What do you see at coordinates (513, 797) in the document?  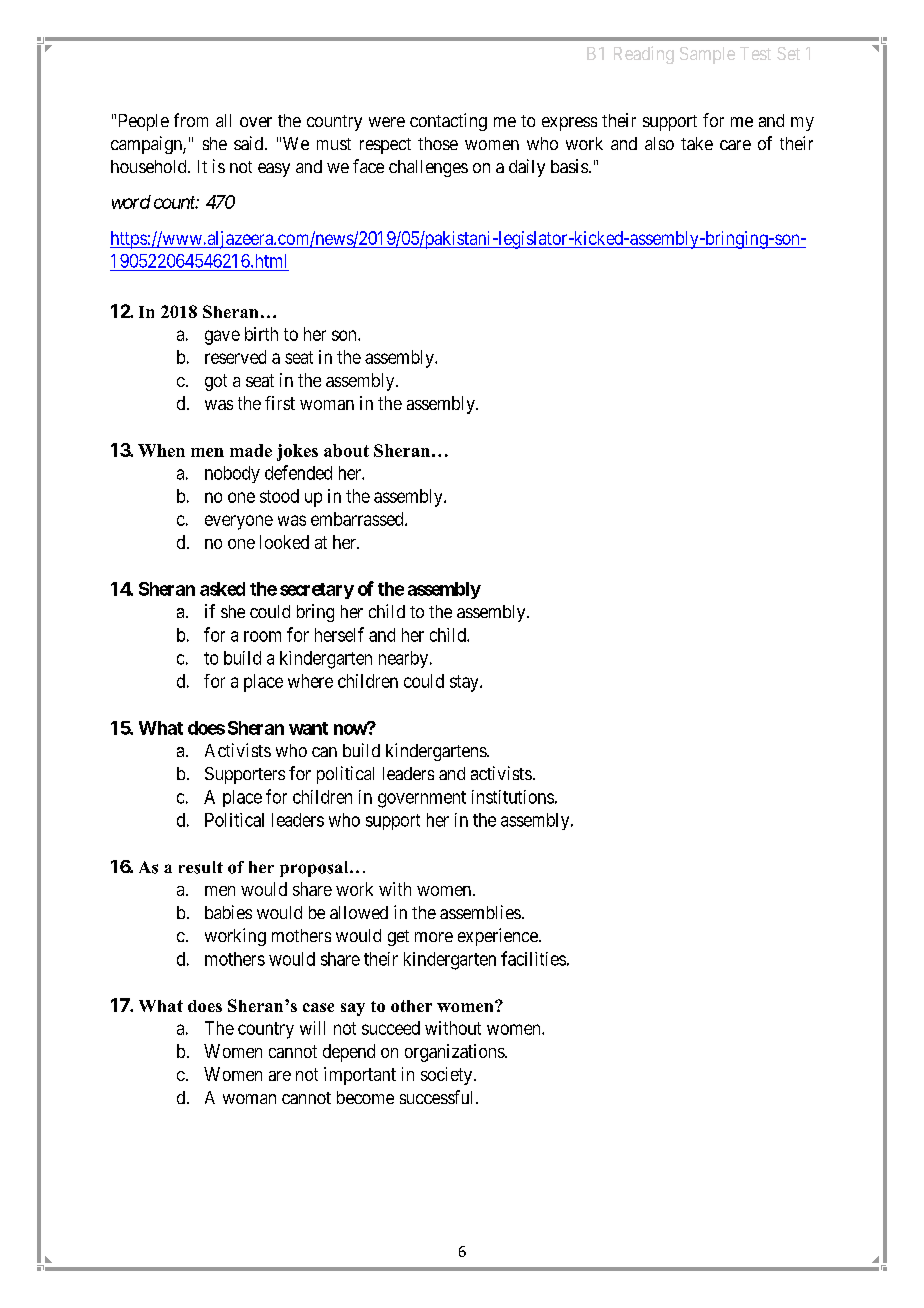 I see `institutions` at bounding box center [513, 797].
